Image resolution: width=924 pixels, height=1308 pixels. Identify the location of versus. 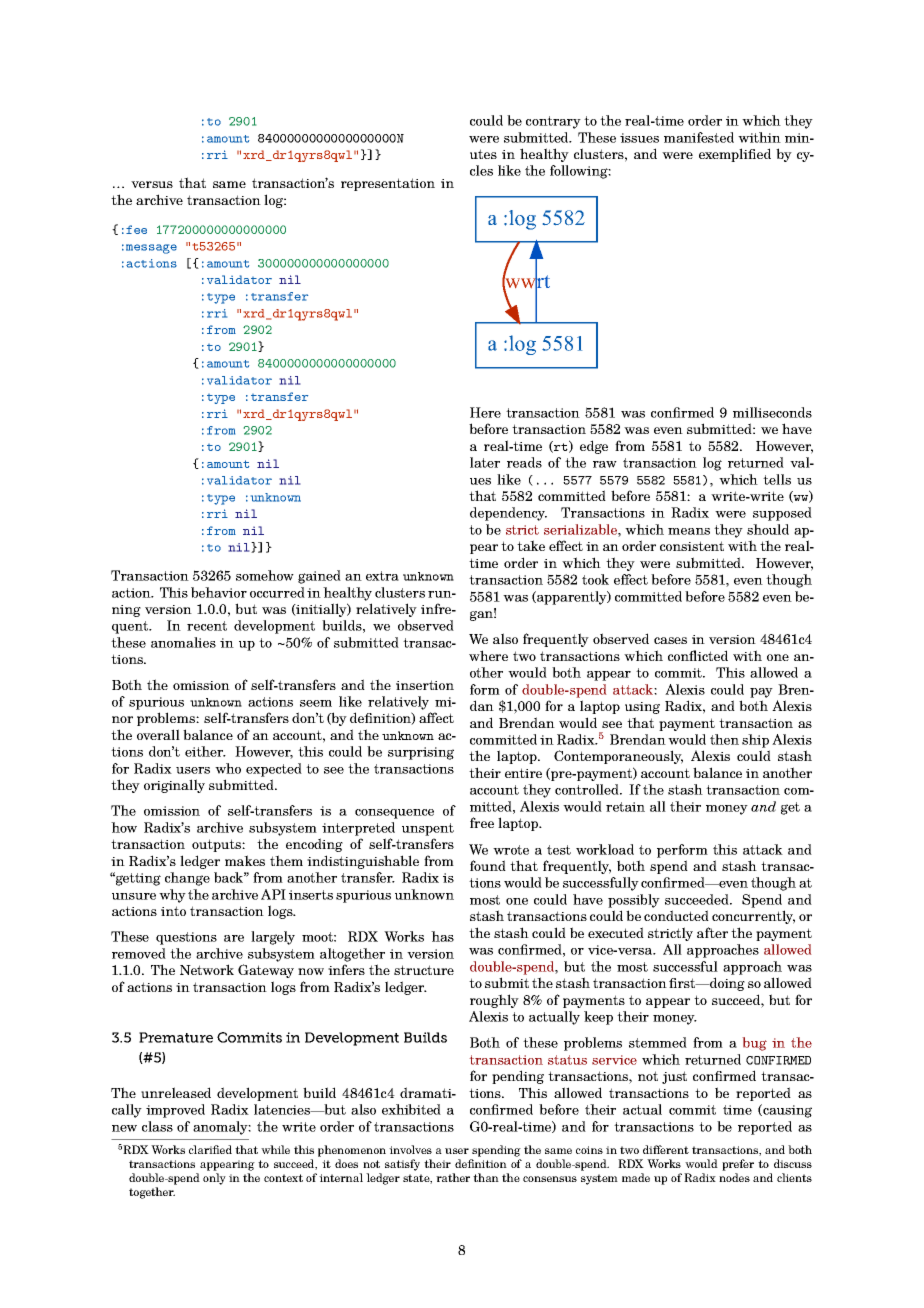
(152, 184).
